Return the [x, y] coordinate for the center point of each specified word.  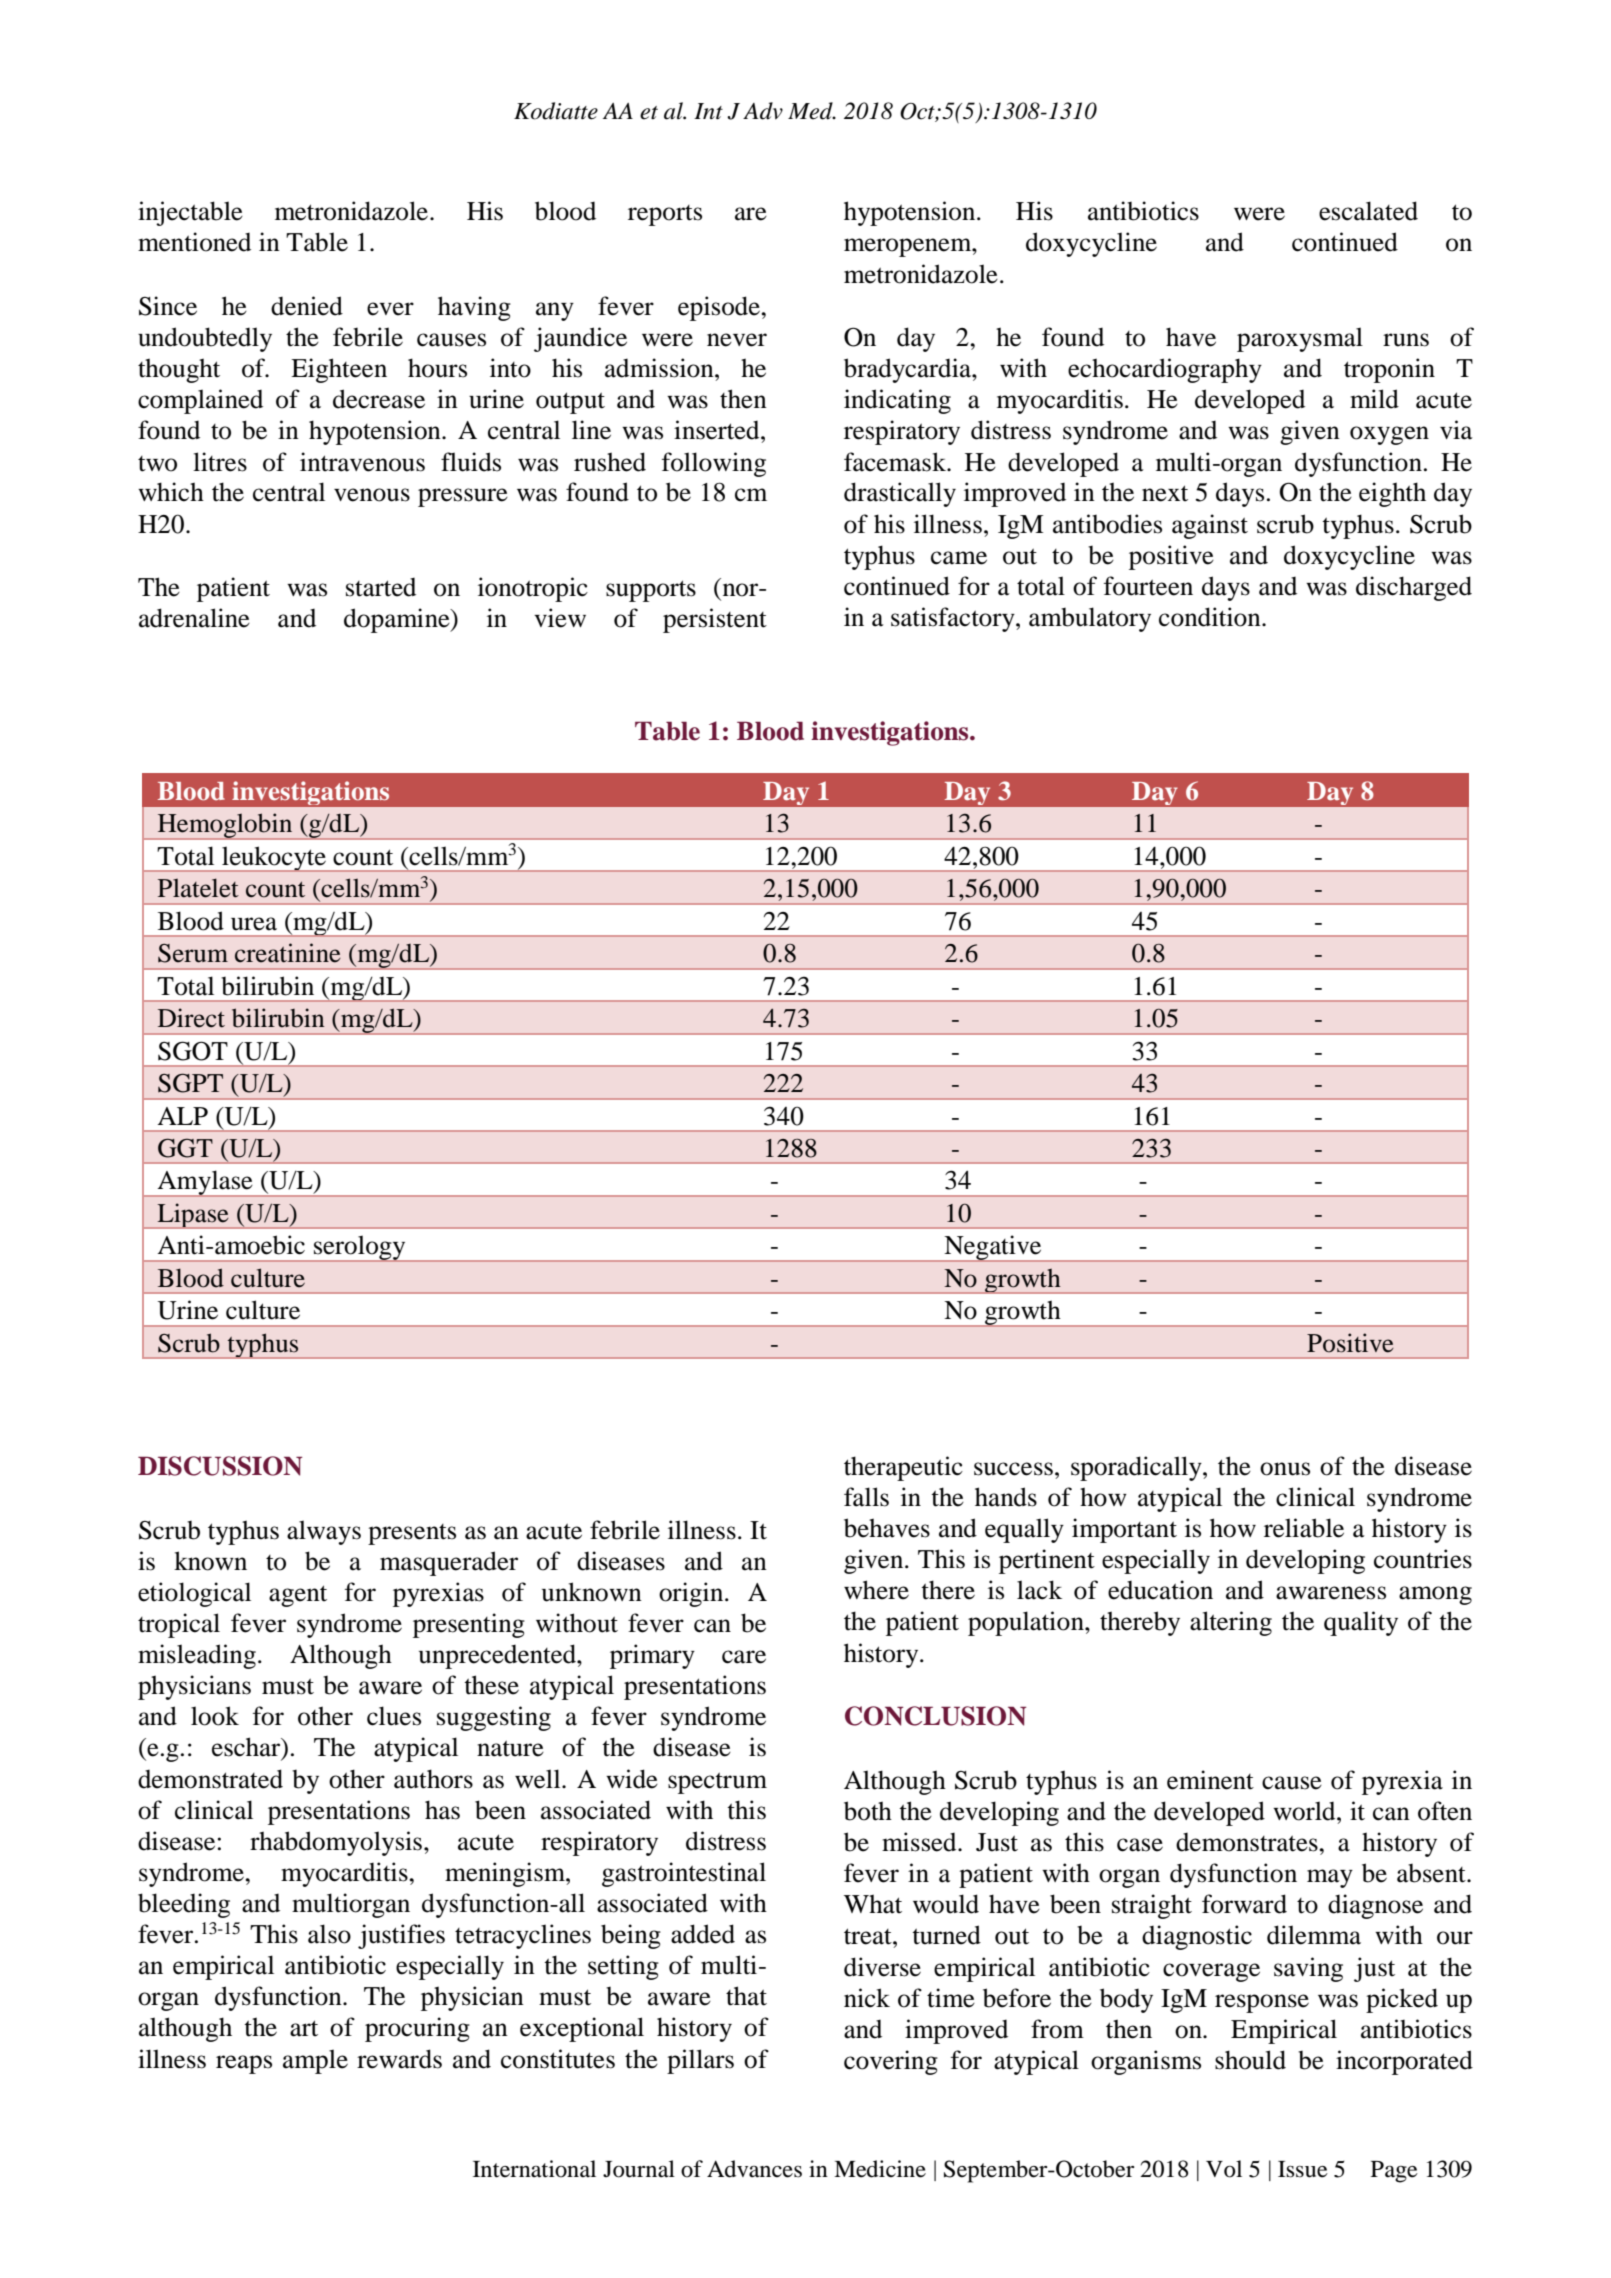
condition [1211, 617]
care [744, 1657]
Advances [754, 2169]
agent [298, 1596]
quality [1361, 1623]
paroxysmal [1300, 339]
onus [1285, 1469]
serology [360, 1249]
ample [315, 2061]
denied [307, 306]
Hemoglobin [225, 826]
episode [720, 308]
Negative [993, 1248]
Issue [1303, 2169]
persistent [715, 620]
